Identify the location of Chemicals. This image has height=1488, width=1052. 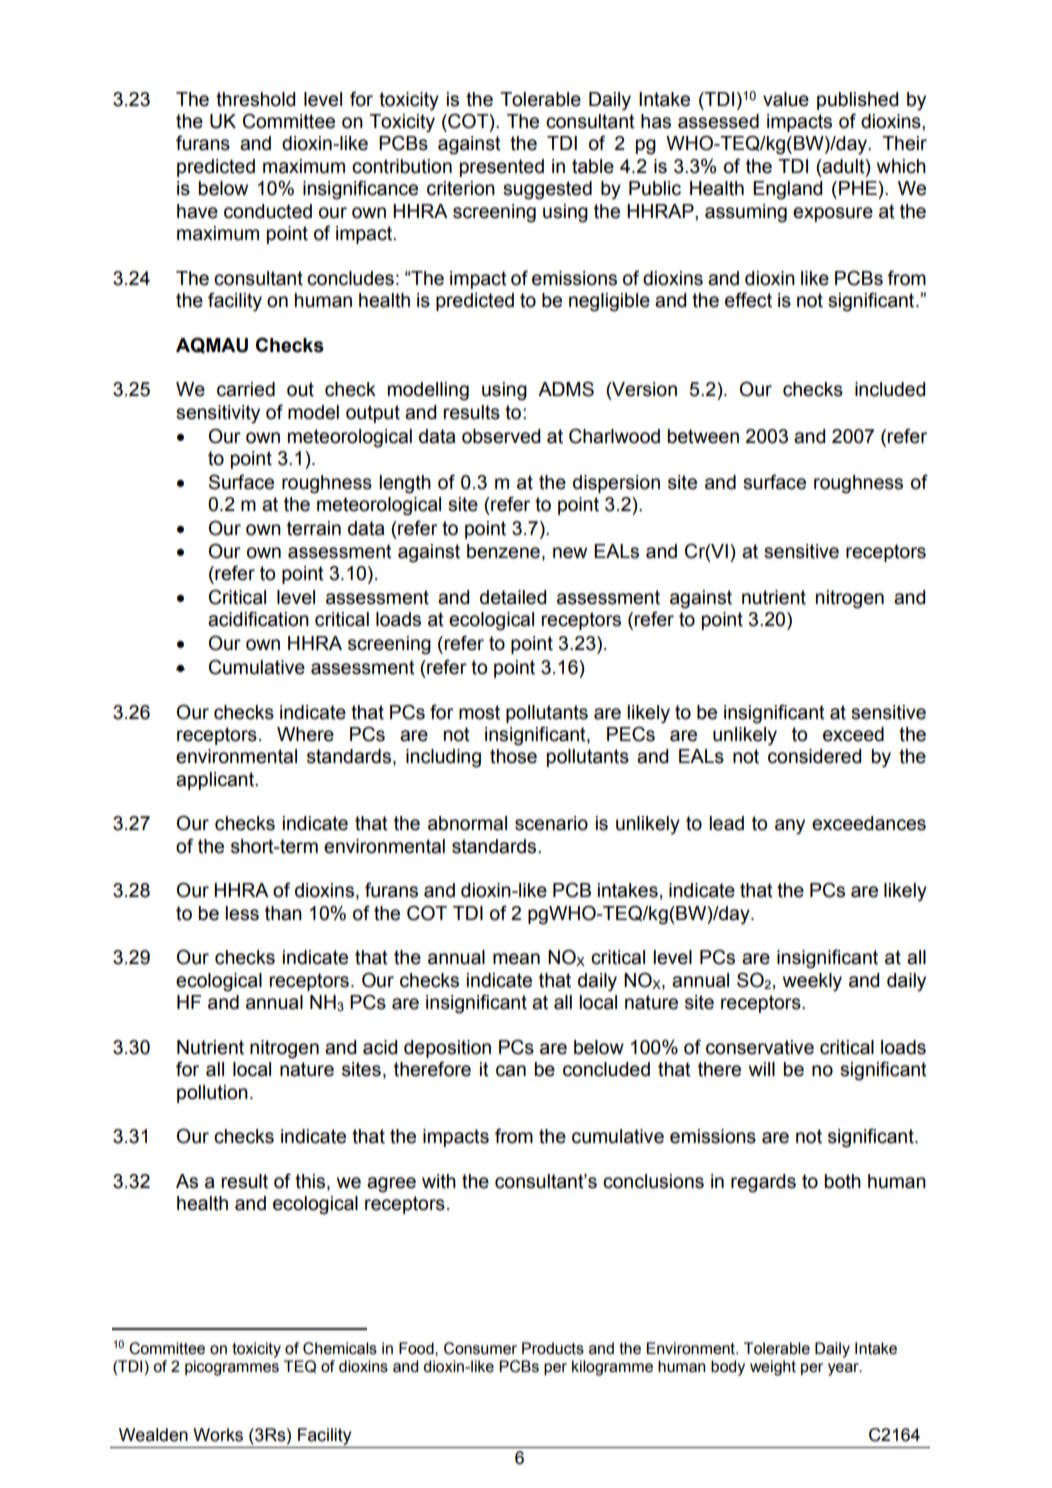
(340, 1348).
